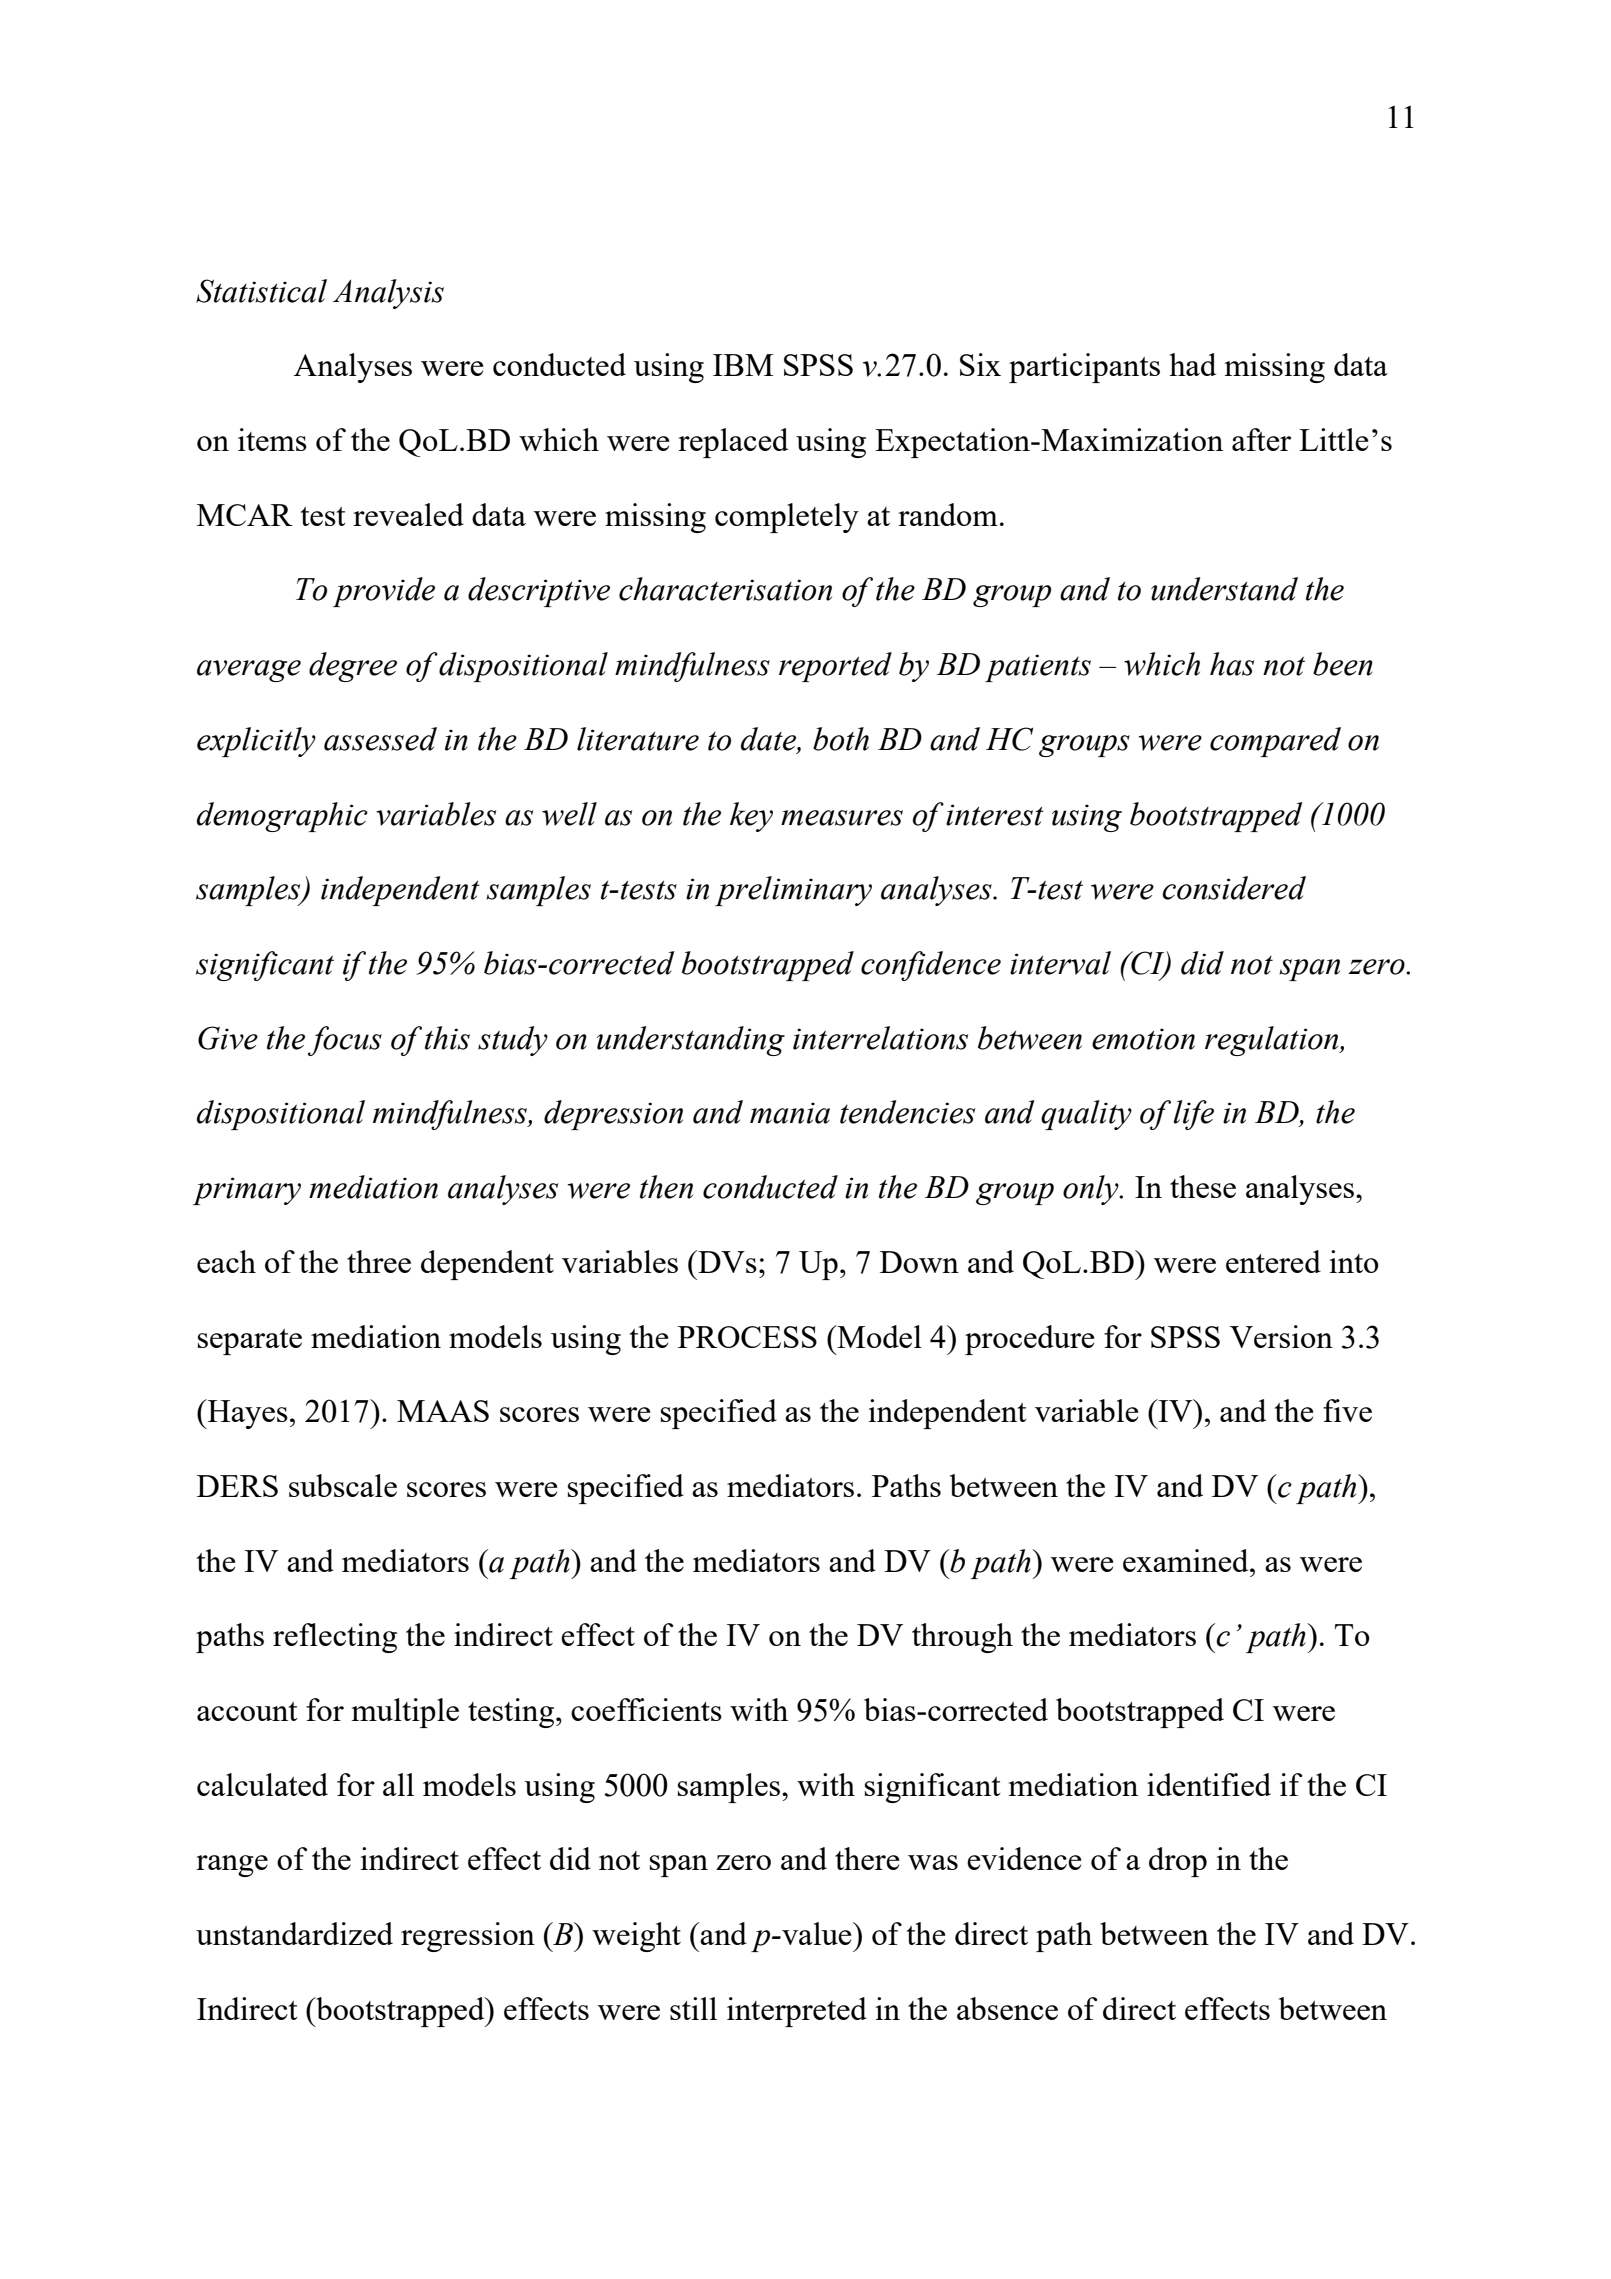  Describe the element at coordinates (1178, 1862) in the page. I see `drop` at that location.
